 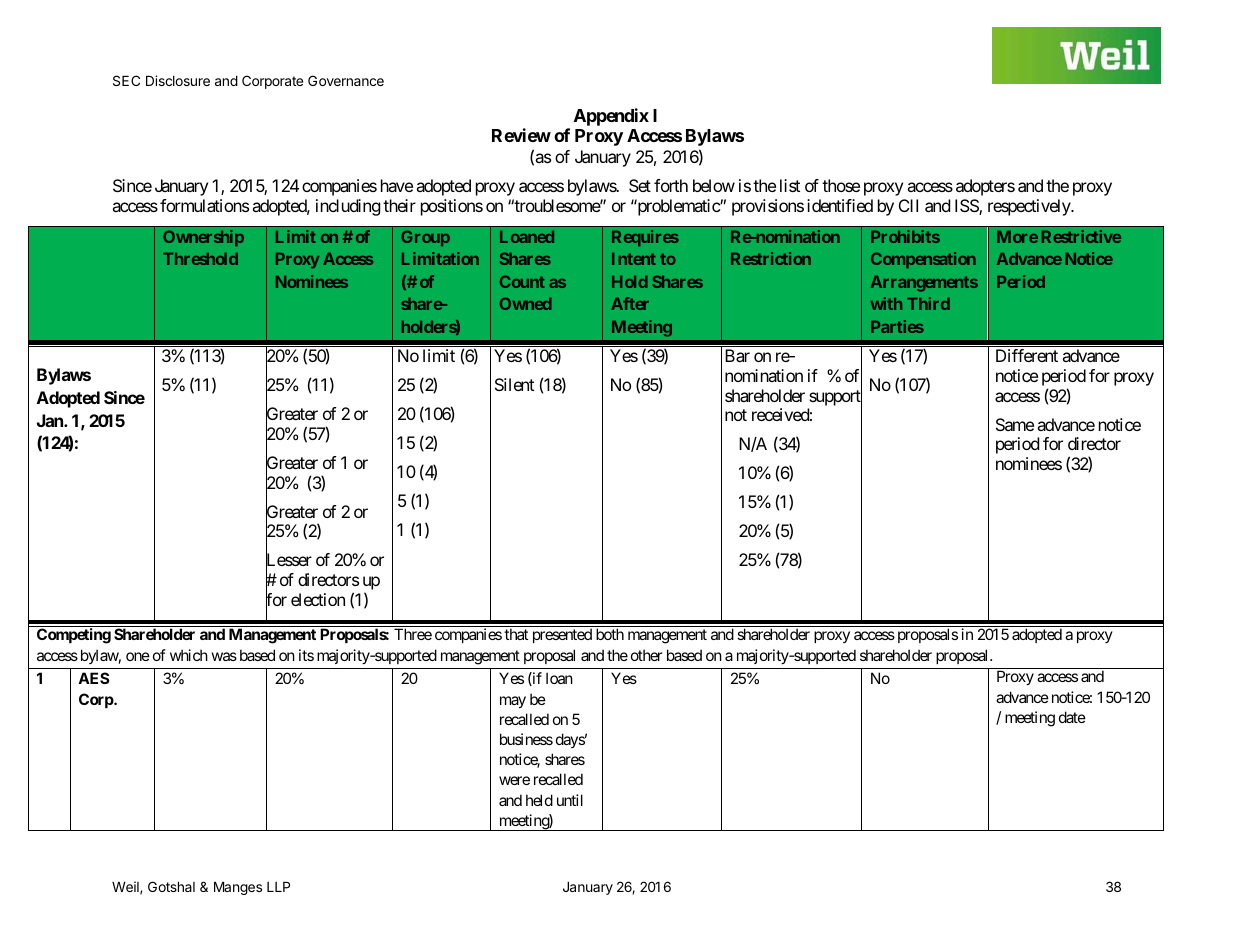 What do you see at coordinates (611, 117) in the screenshot?
I see `Appendix` at bounding box center [611, 117].
